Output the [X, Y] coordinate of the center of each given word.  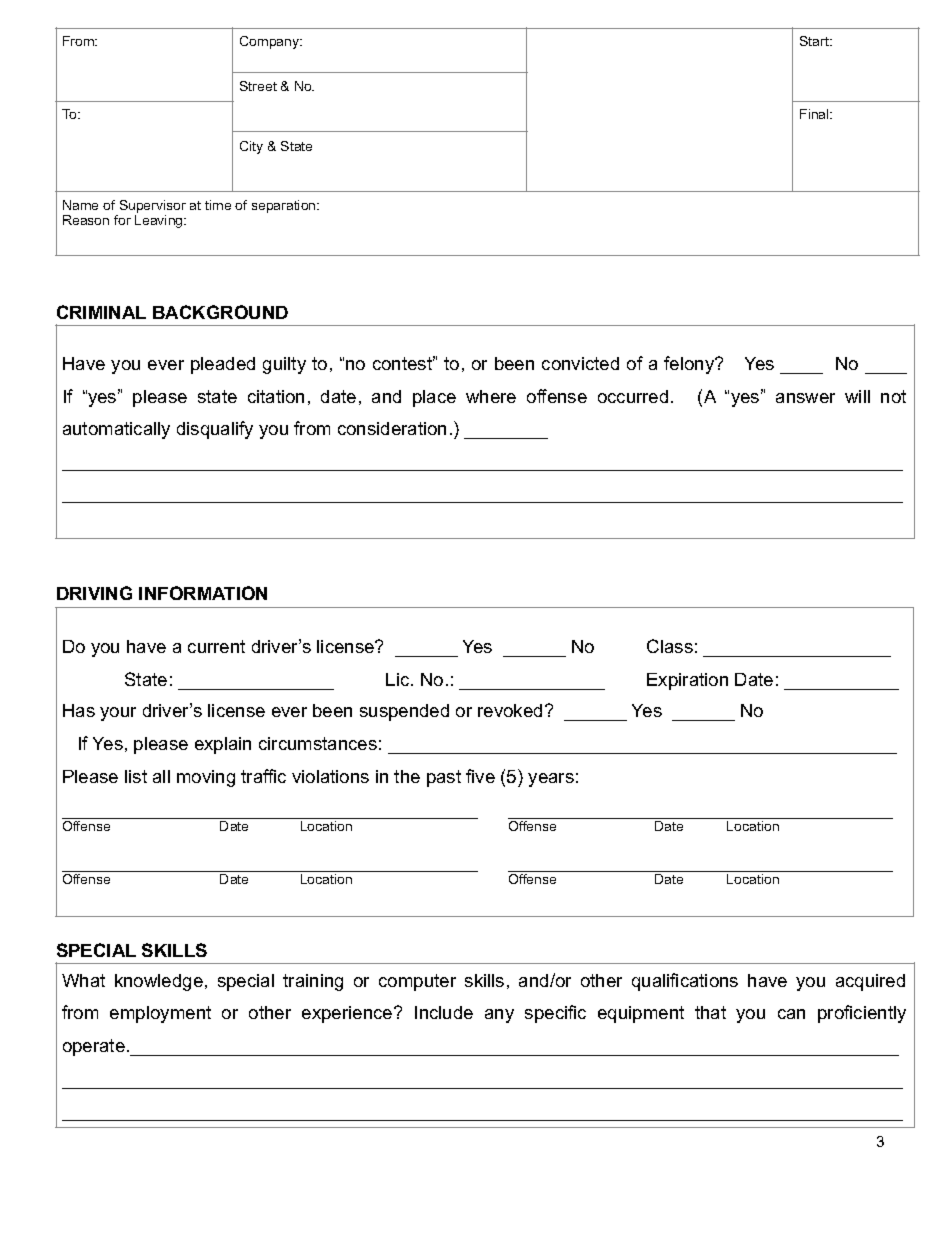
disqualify [215, 430]
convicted [580, 363]
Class [670, 646]
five [480, 776]
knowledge [159, 982]
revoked [510, 710]
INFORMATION [203, 593]
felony [690, 365]
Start [815, 41]
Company [271, 42]
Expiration [687, 681]
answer [805, 398]
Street [258, 86]
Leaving [160, 221]
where [491, 396]
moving [206, 778]
